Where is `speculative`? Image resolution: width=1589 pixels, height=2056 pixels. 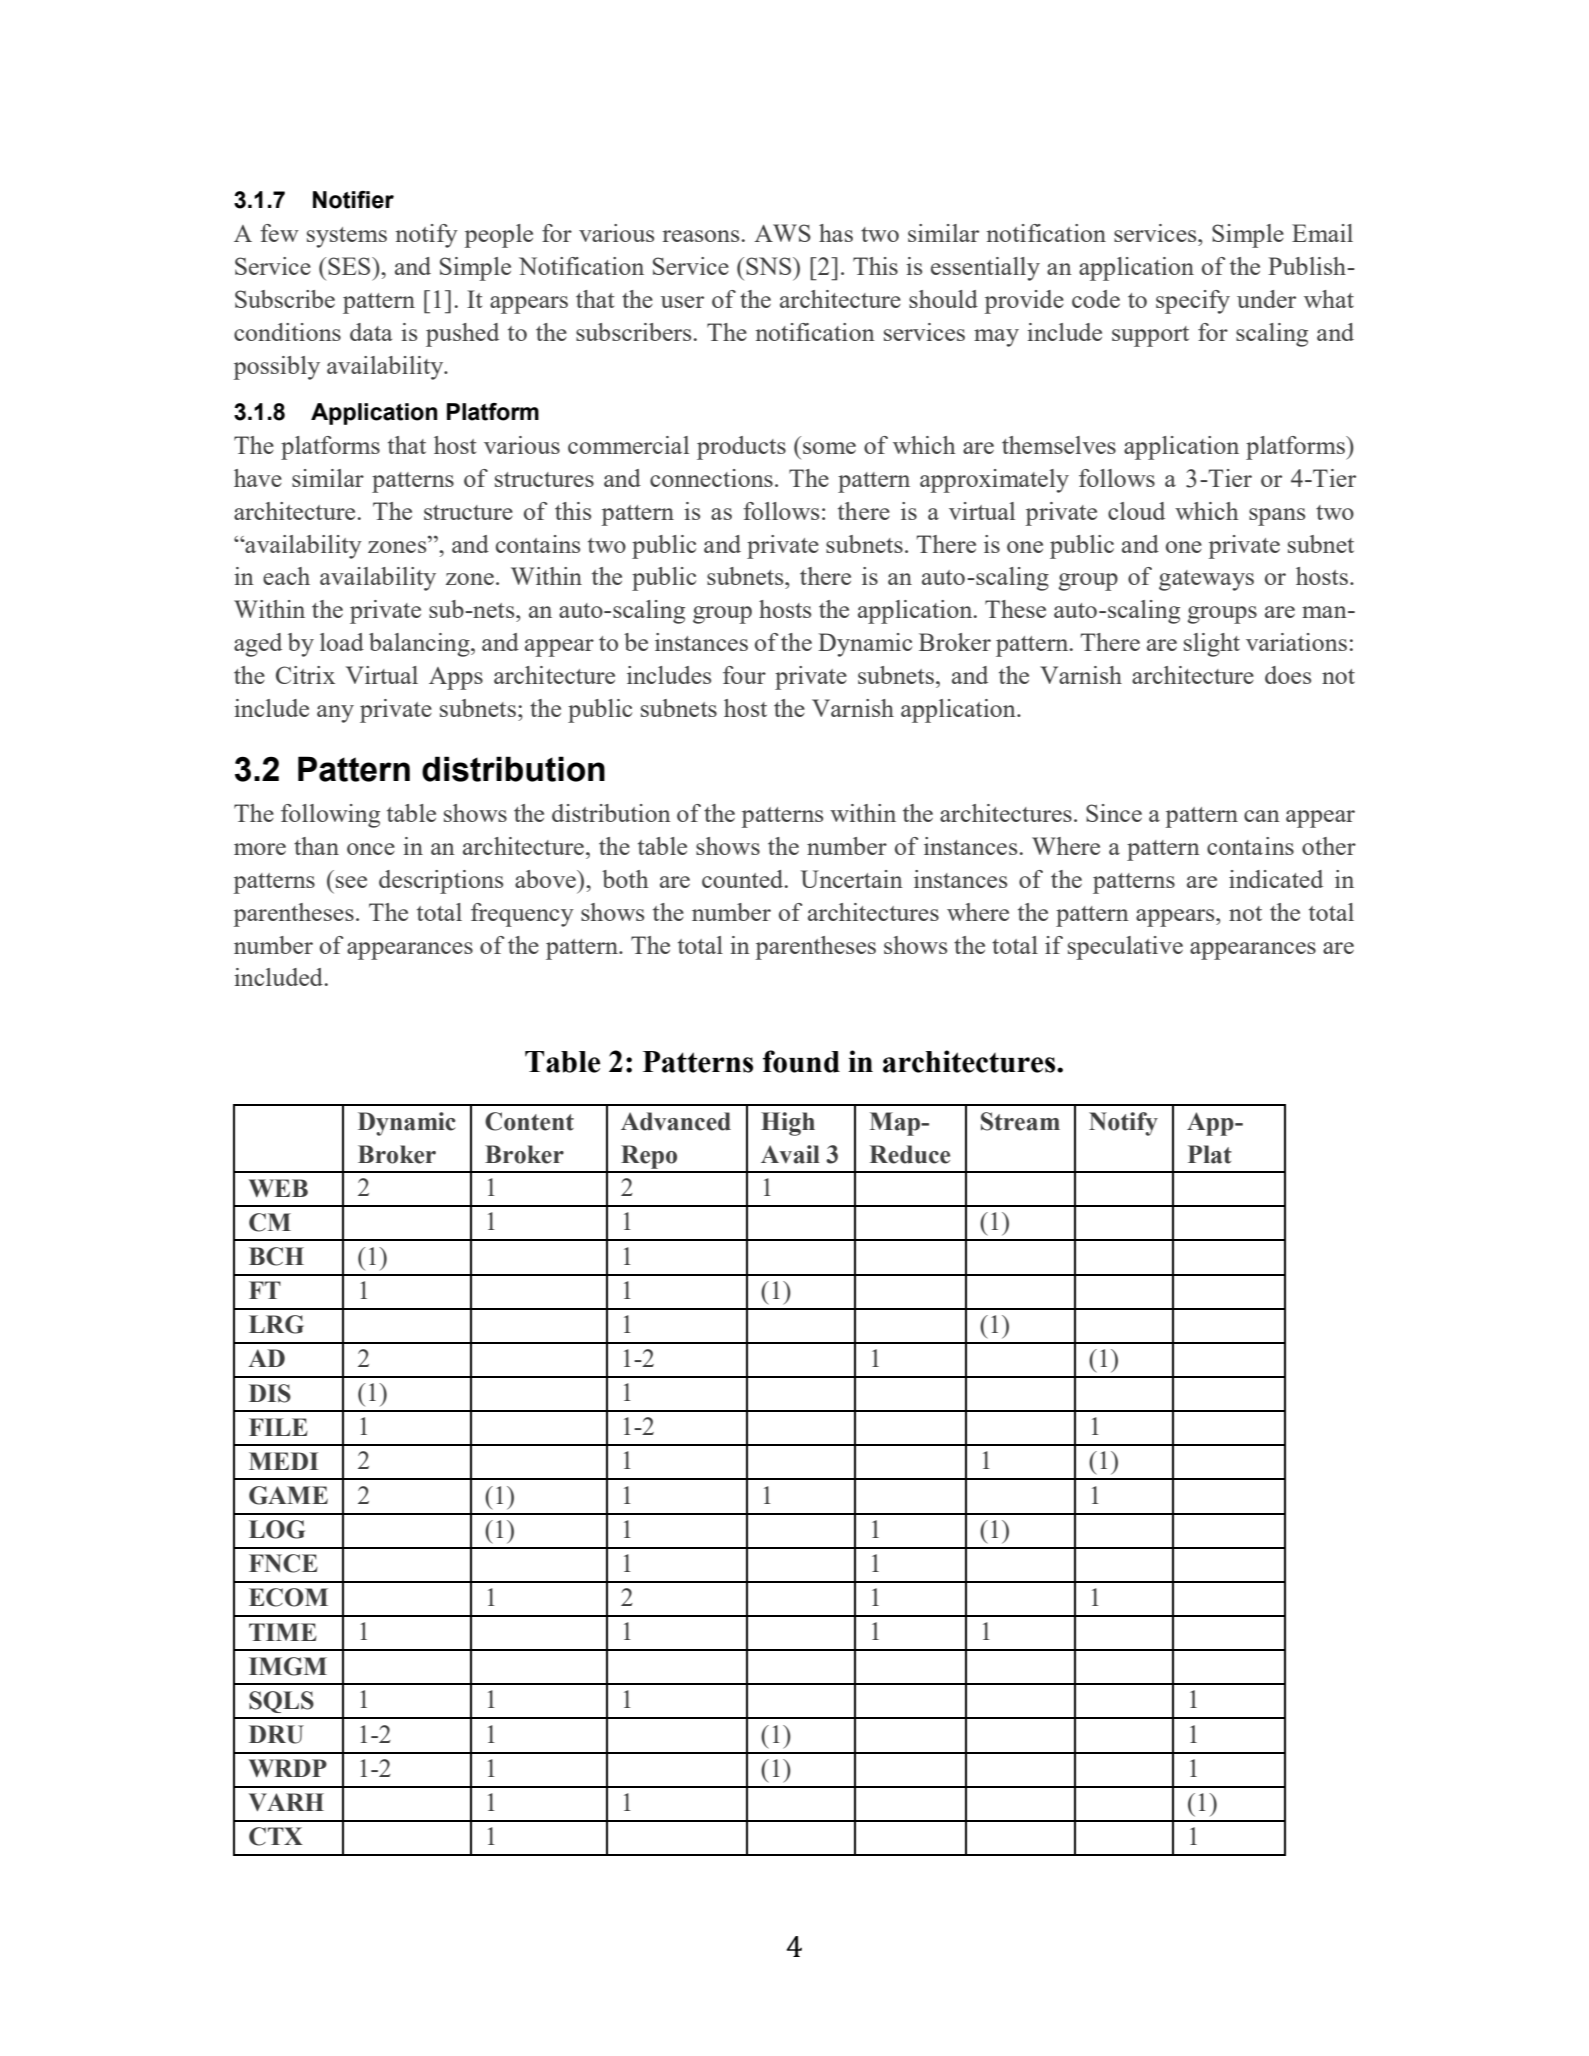 speculative is located at coordinates (1125, 948).
